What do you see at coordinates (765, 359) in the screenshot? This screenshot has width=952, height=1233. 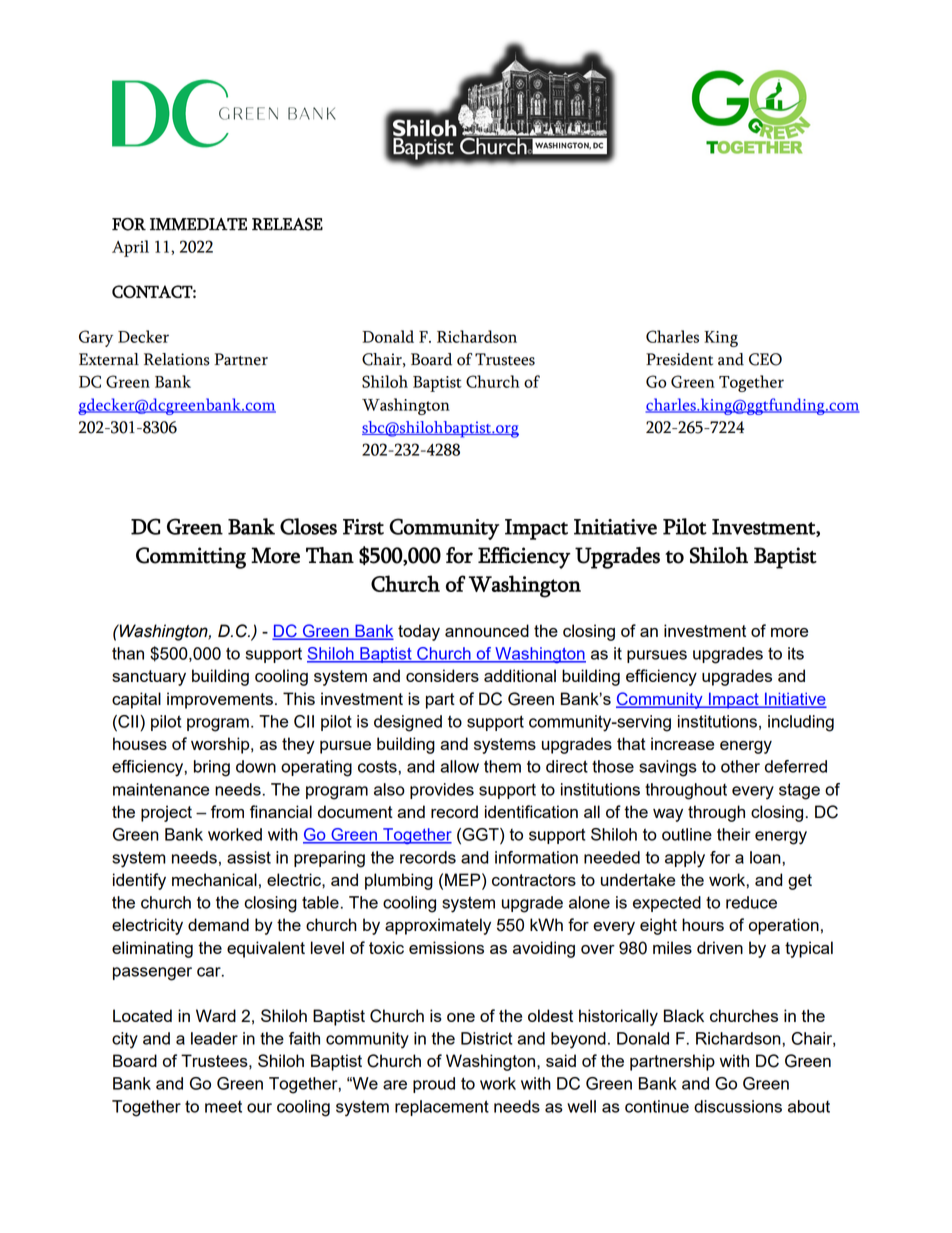 I see `CEO` at bounding box center [765, 359].
